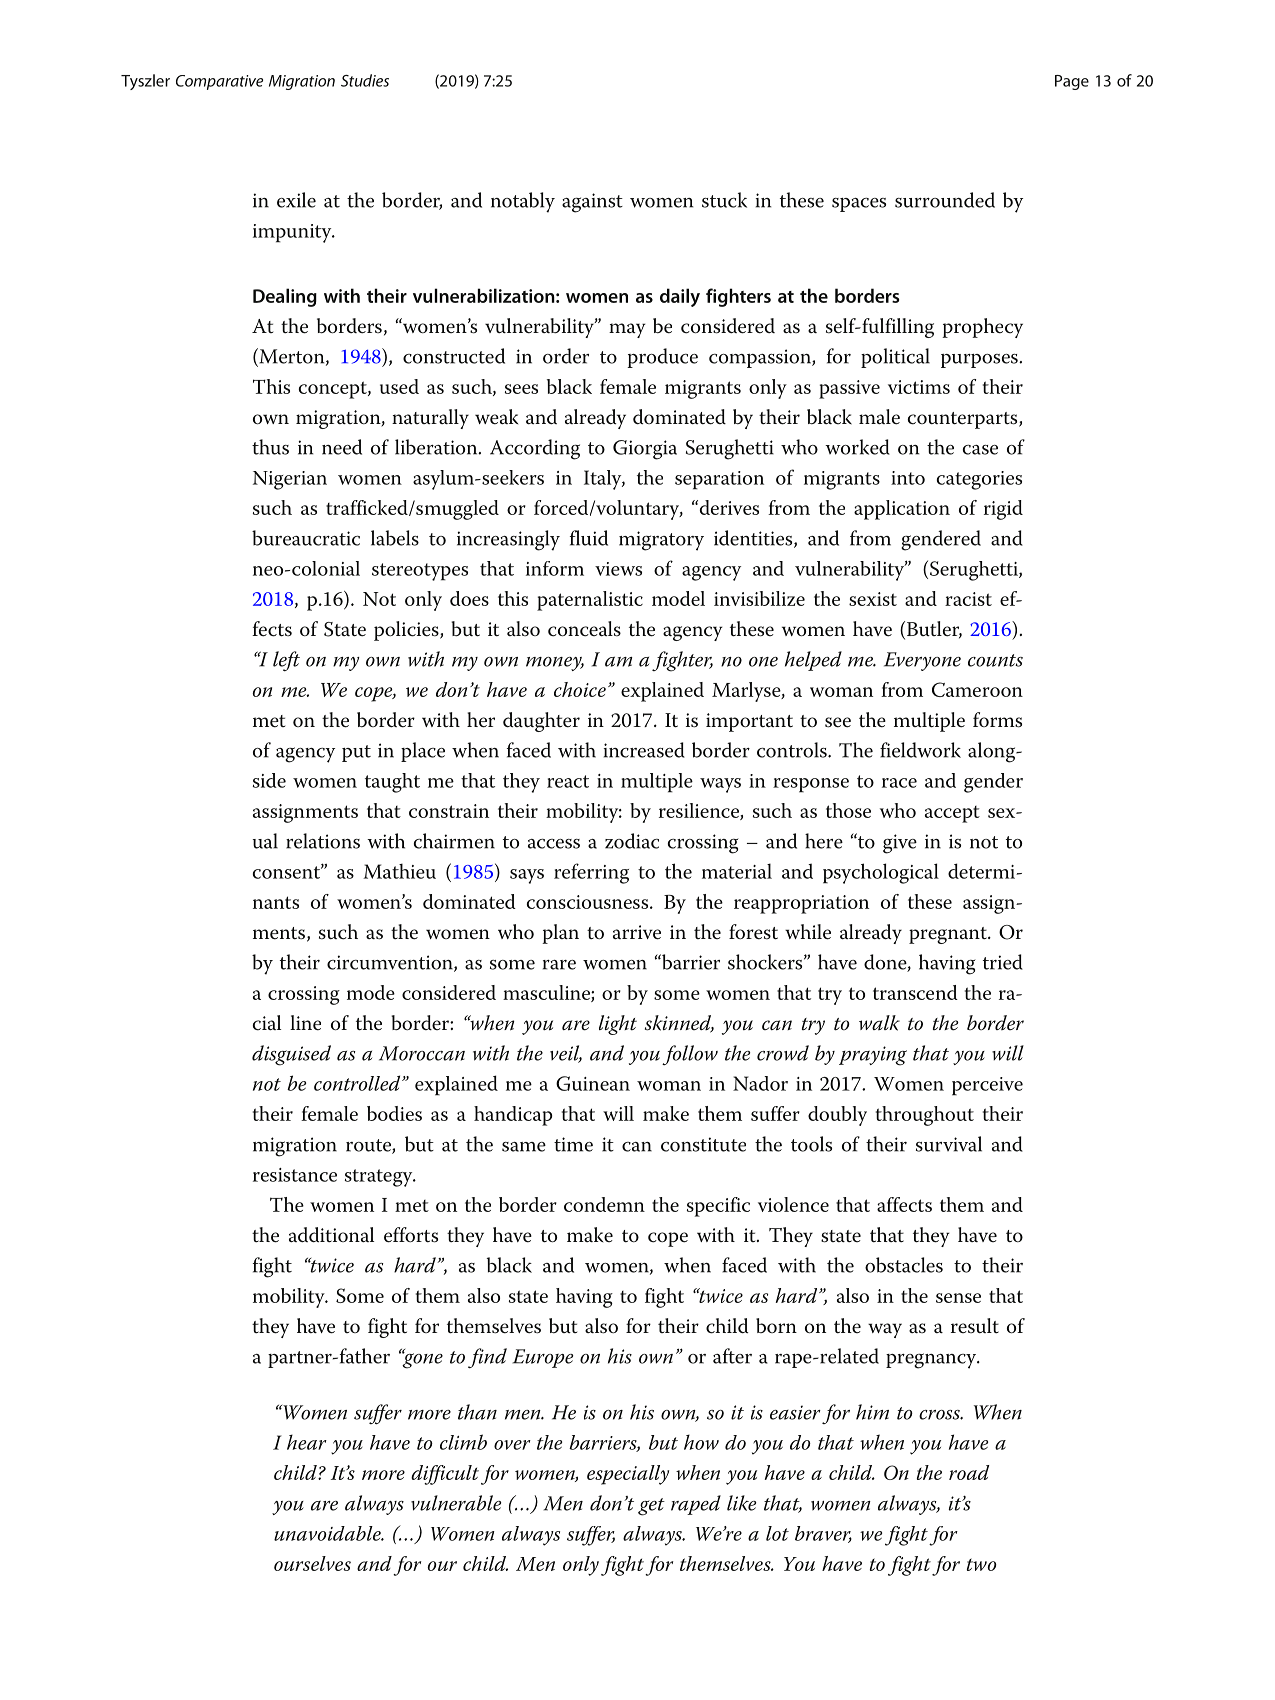 The height and width of the screenshot is (1700, 1275). Describe the element at coordinates (306, 538) in the screenshot. I see `bureaucratic` at that location.
